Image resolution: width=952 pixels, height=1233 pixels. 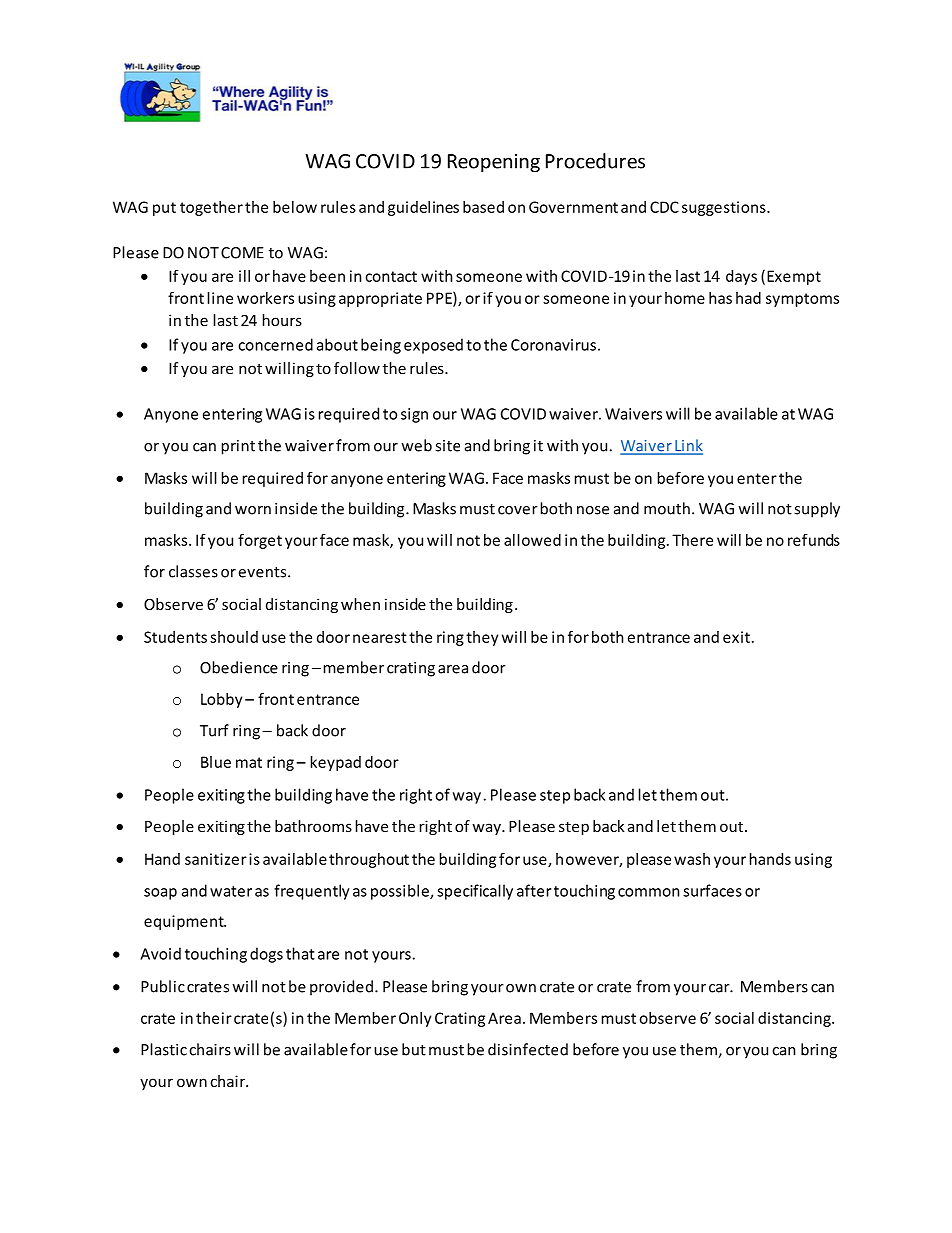 I want to click on wash, so click(x=692, y=859).
